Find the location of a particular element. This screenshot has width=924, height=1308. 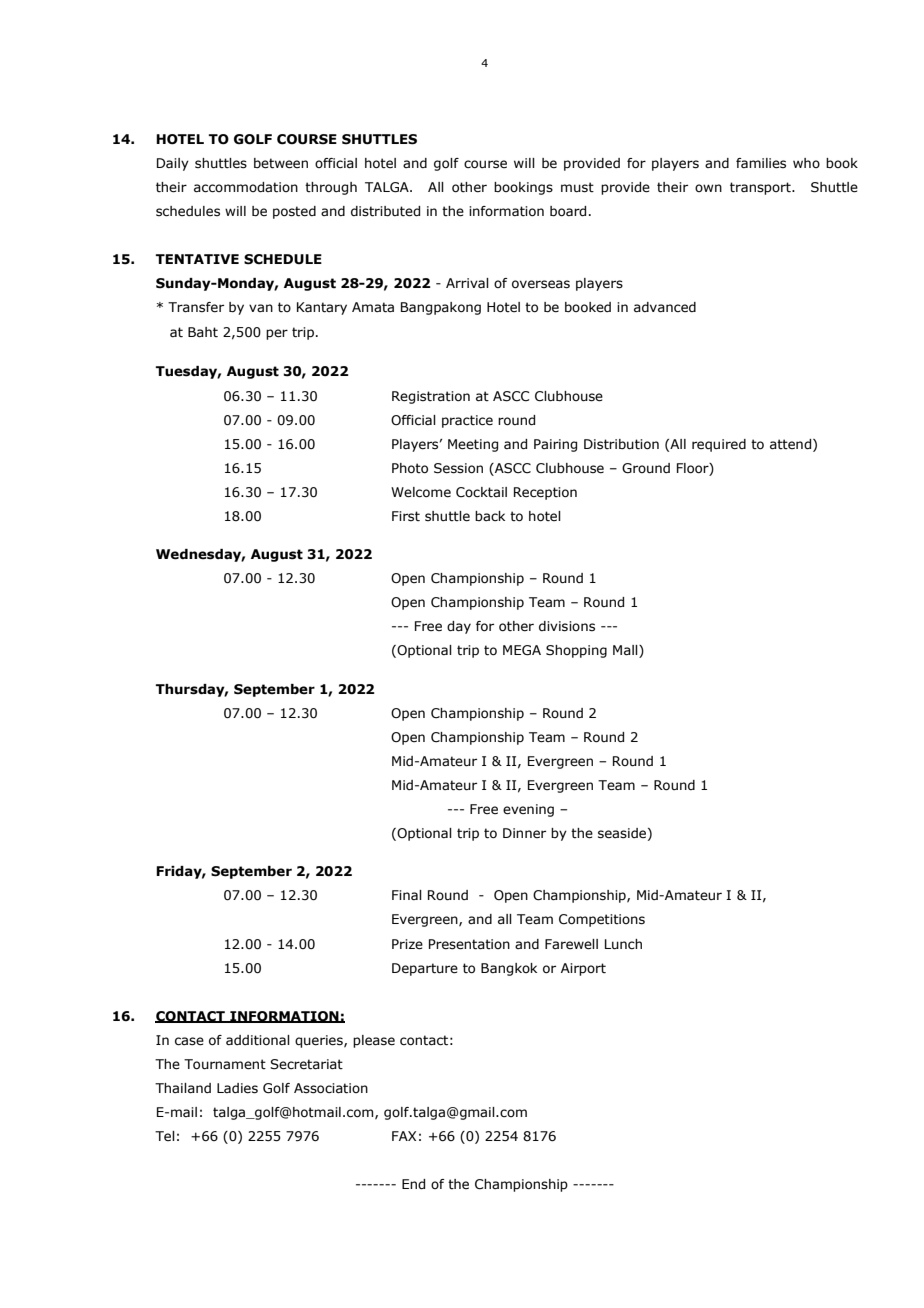

MEGA is located at coordinates (522, 650).
